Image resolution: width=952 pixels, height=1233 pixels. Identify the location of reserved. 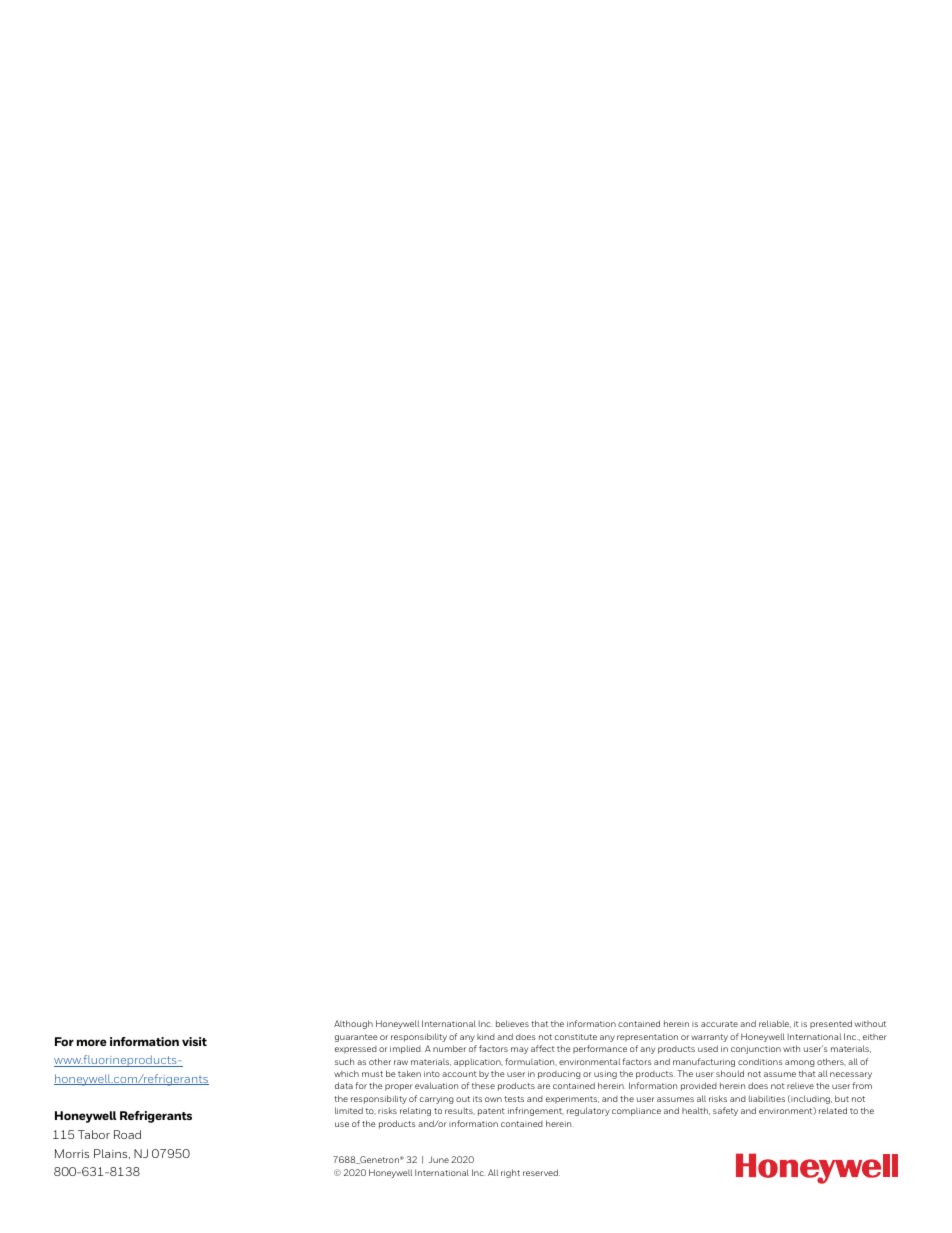
(541, 1172).
